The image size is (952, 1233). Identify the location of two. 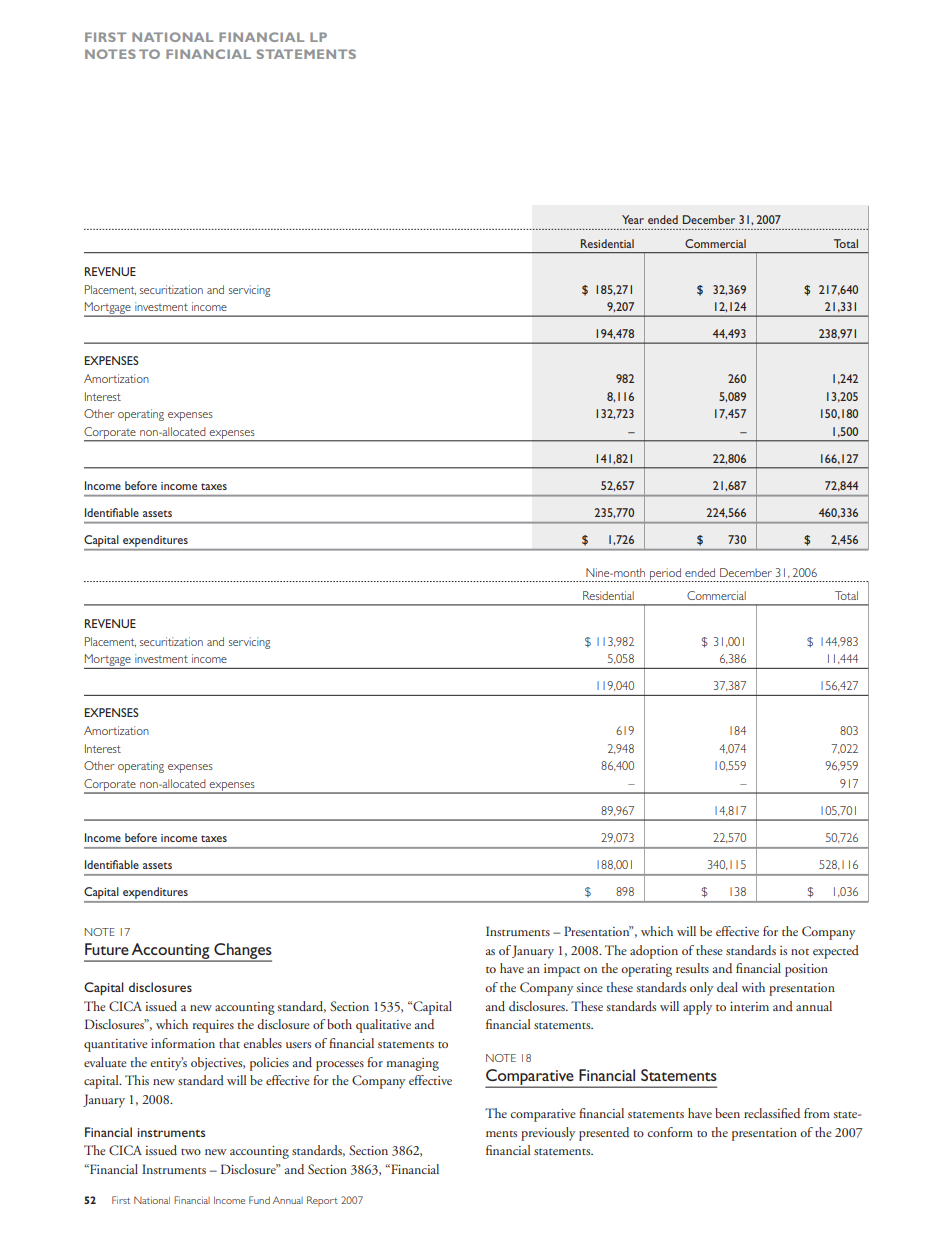
(191, 1152).
